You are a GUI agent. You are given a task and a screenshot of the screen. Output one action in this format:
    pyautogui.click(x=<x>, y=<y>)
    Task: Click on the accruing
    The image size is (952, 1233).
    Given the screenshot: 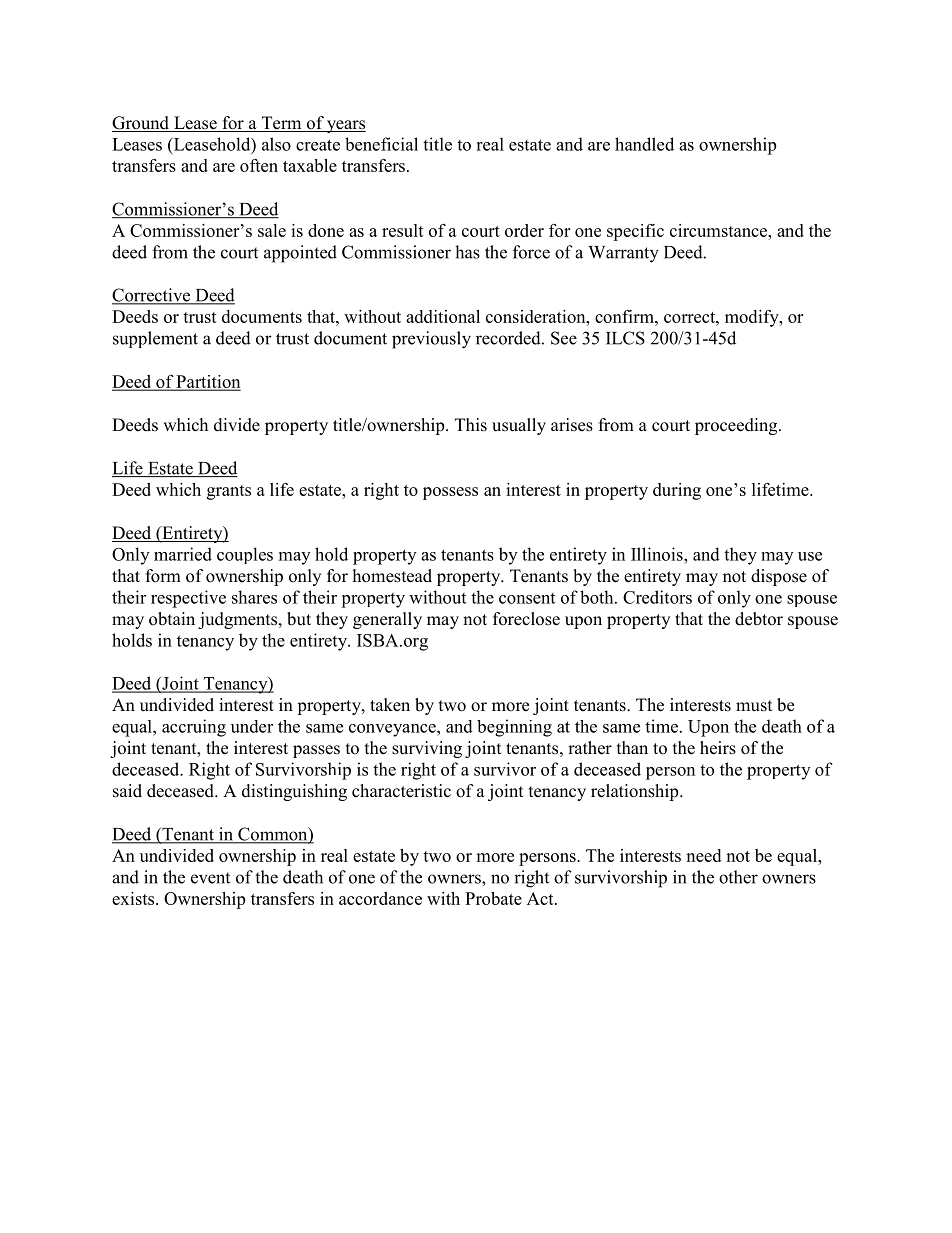 What is the action you would take?
    pyautogui.click(x=194, y=728)
